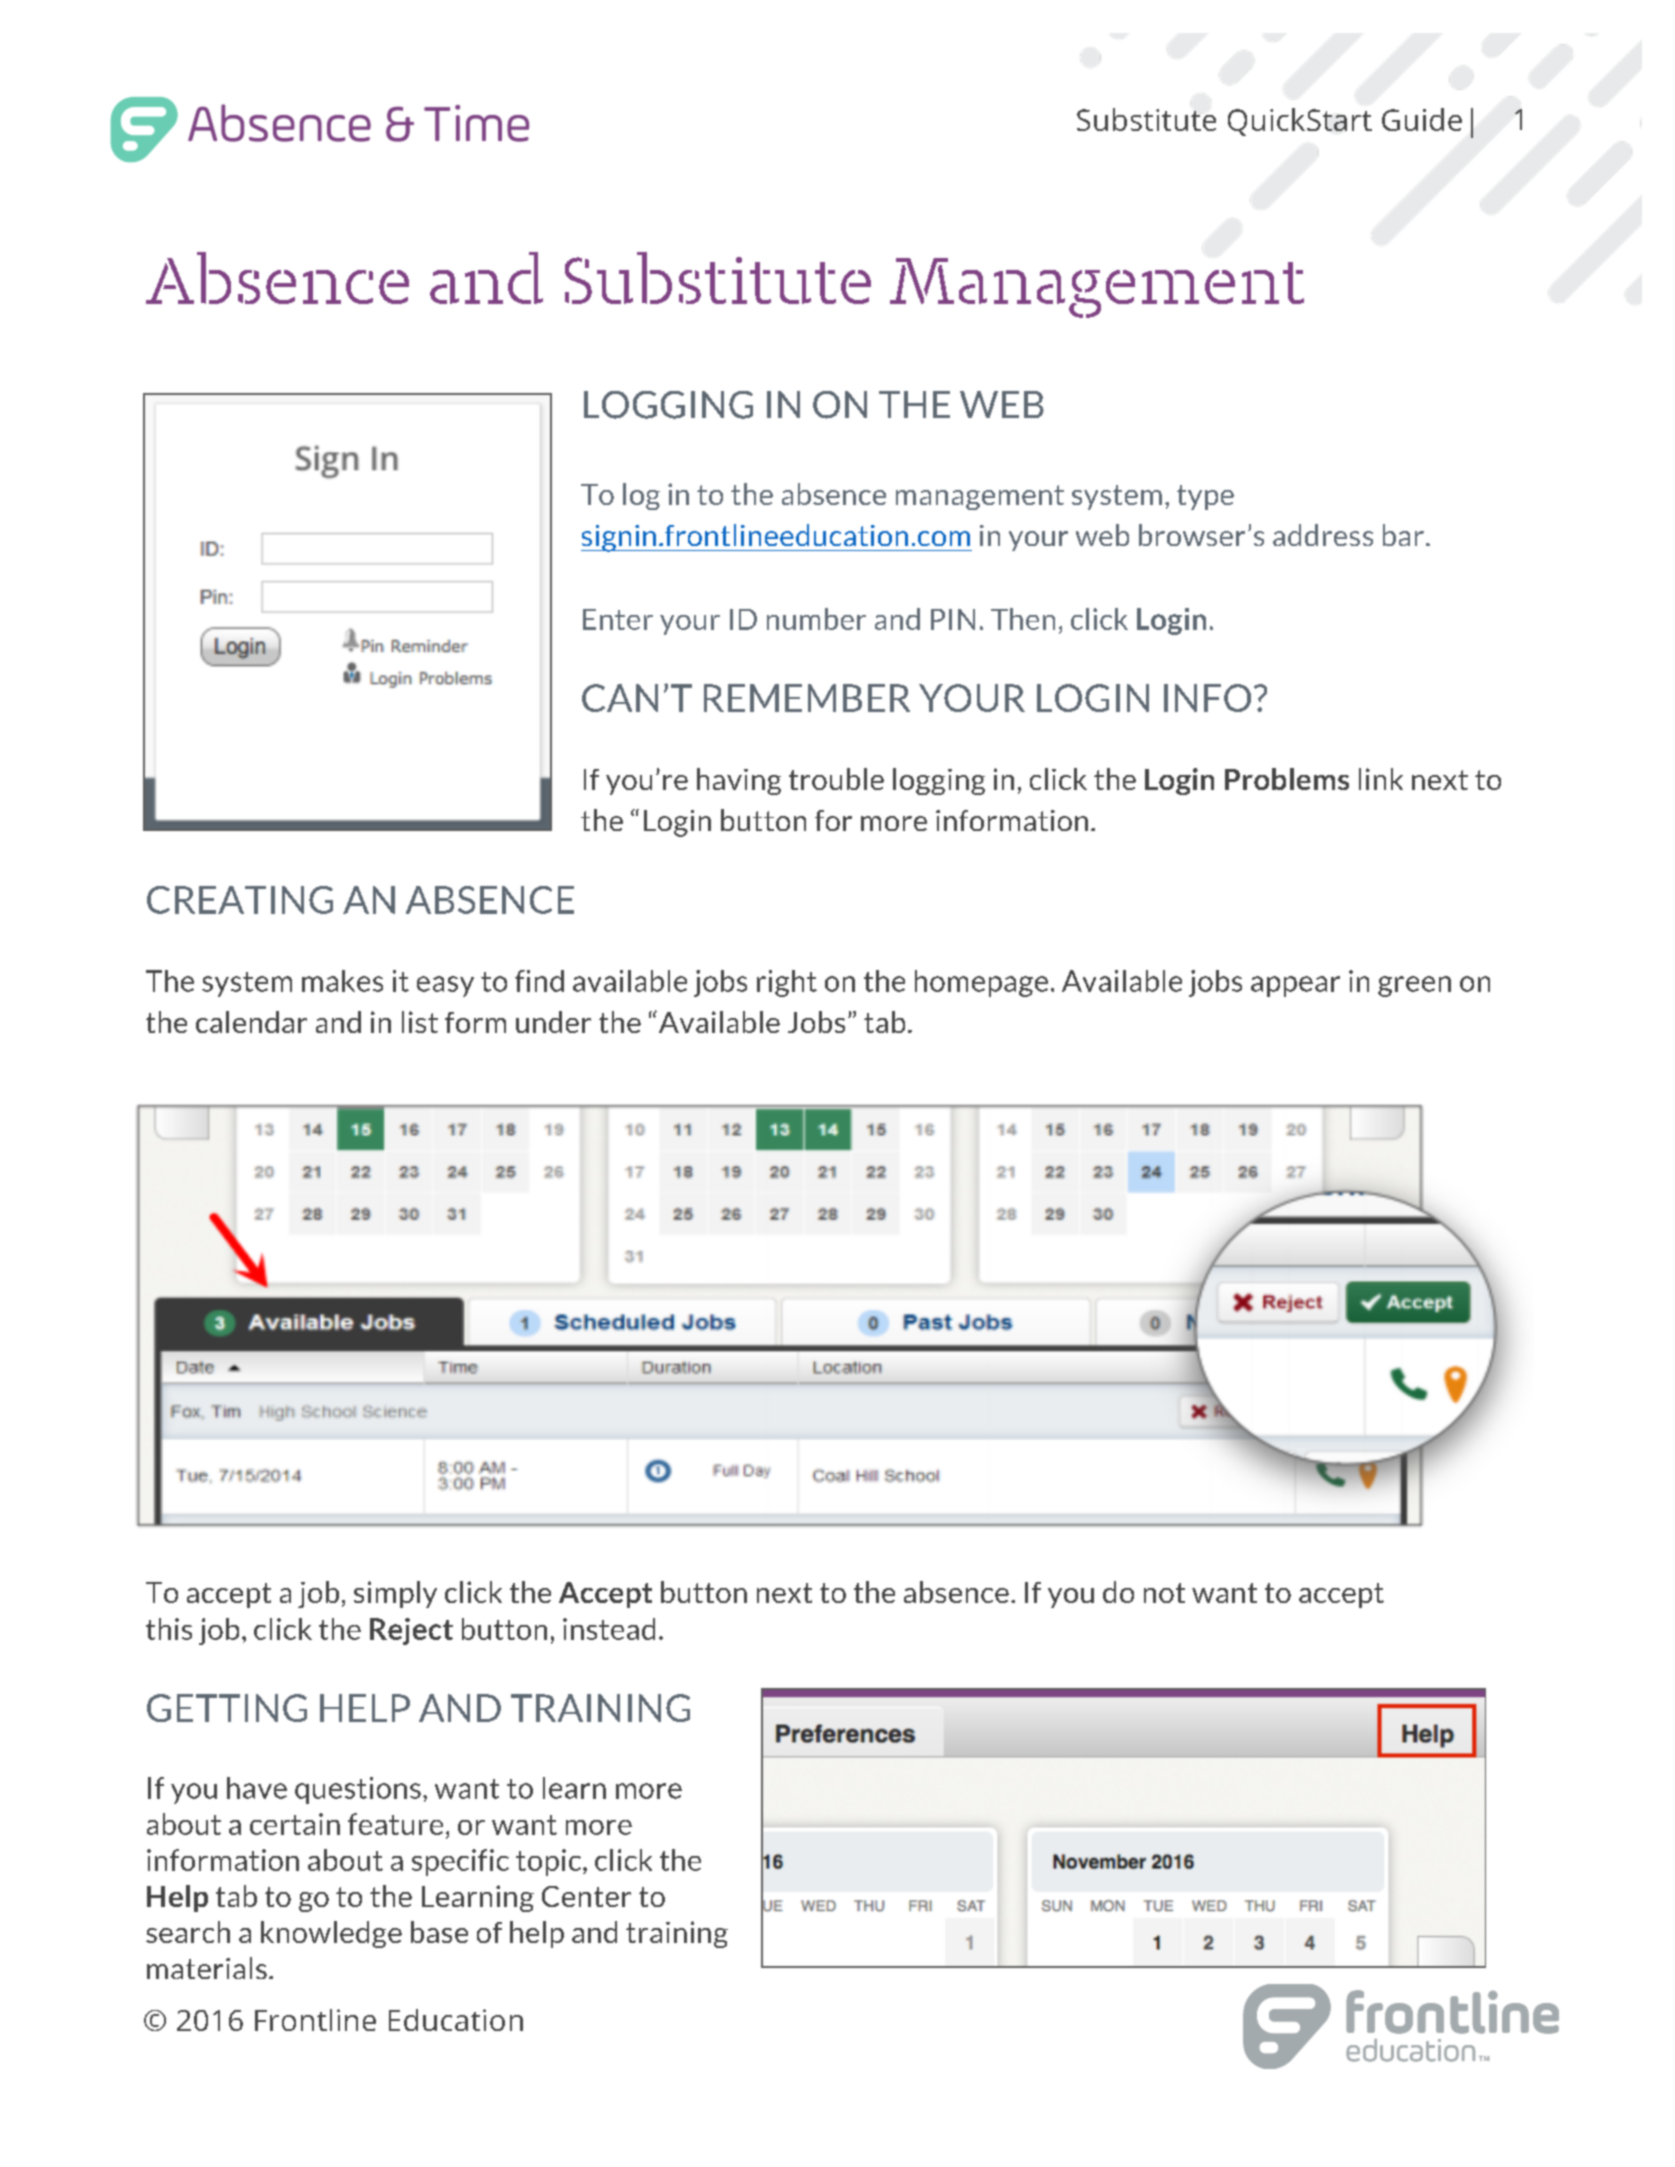  Describe the element at coordinates (816, 619) in the document. I see `number` at that location.
